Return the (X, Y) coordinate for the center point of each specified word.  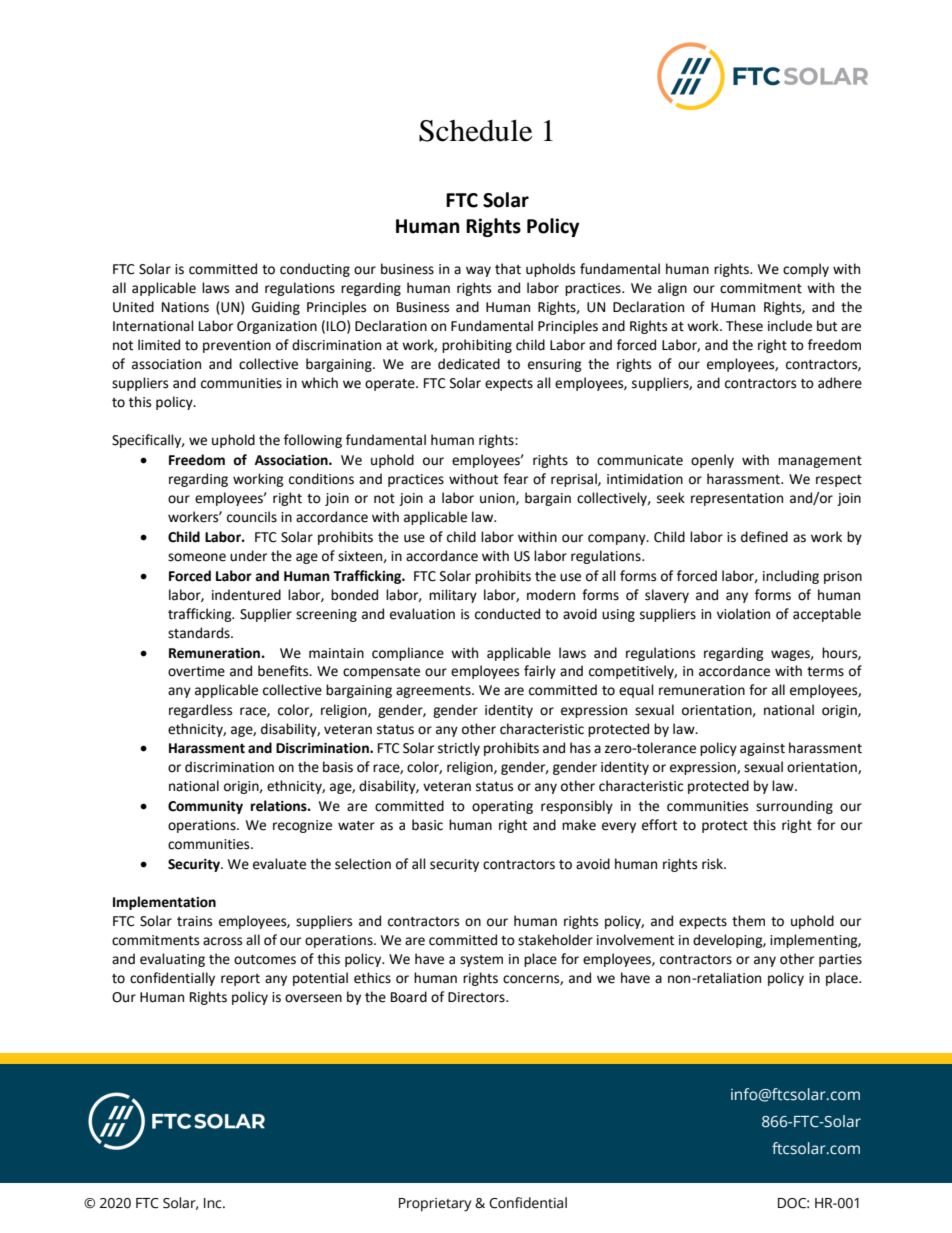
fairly (540, 672)
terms (825, 672)
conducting (315, 270)
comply (806, 270)
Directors (477, 997)
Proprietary (435, 1205)
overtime (196, 671)
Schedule (475, 131)
